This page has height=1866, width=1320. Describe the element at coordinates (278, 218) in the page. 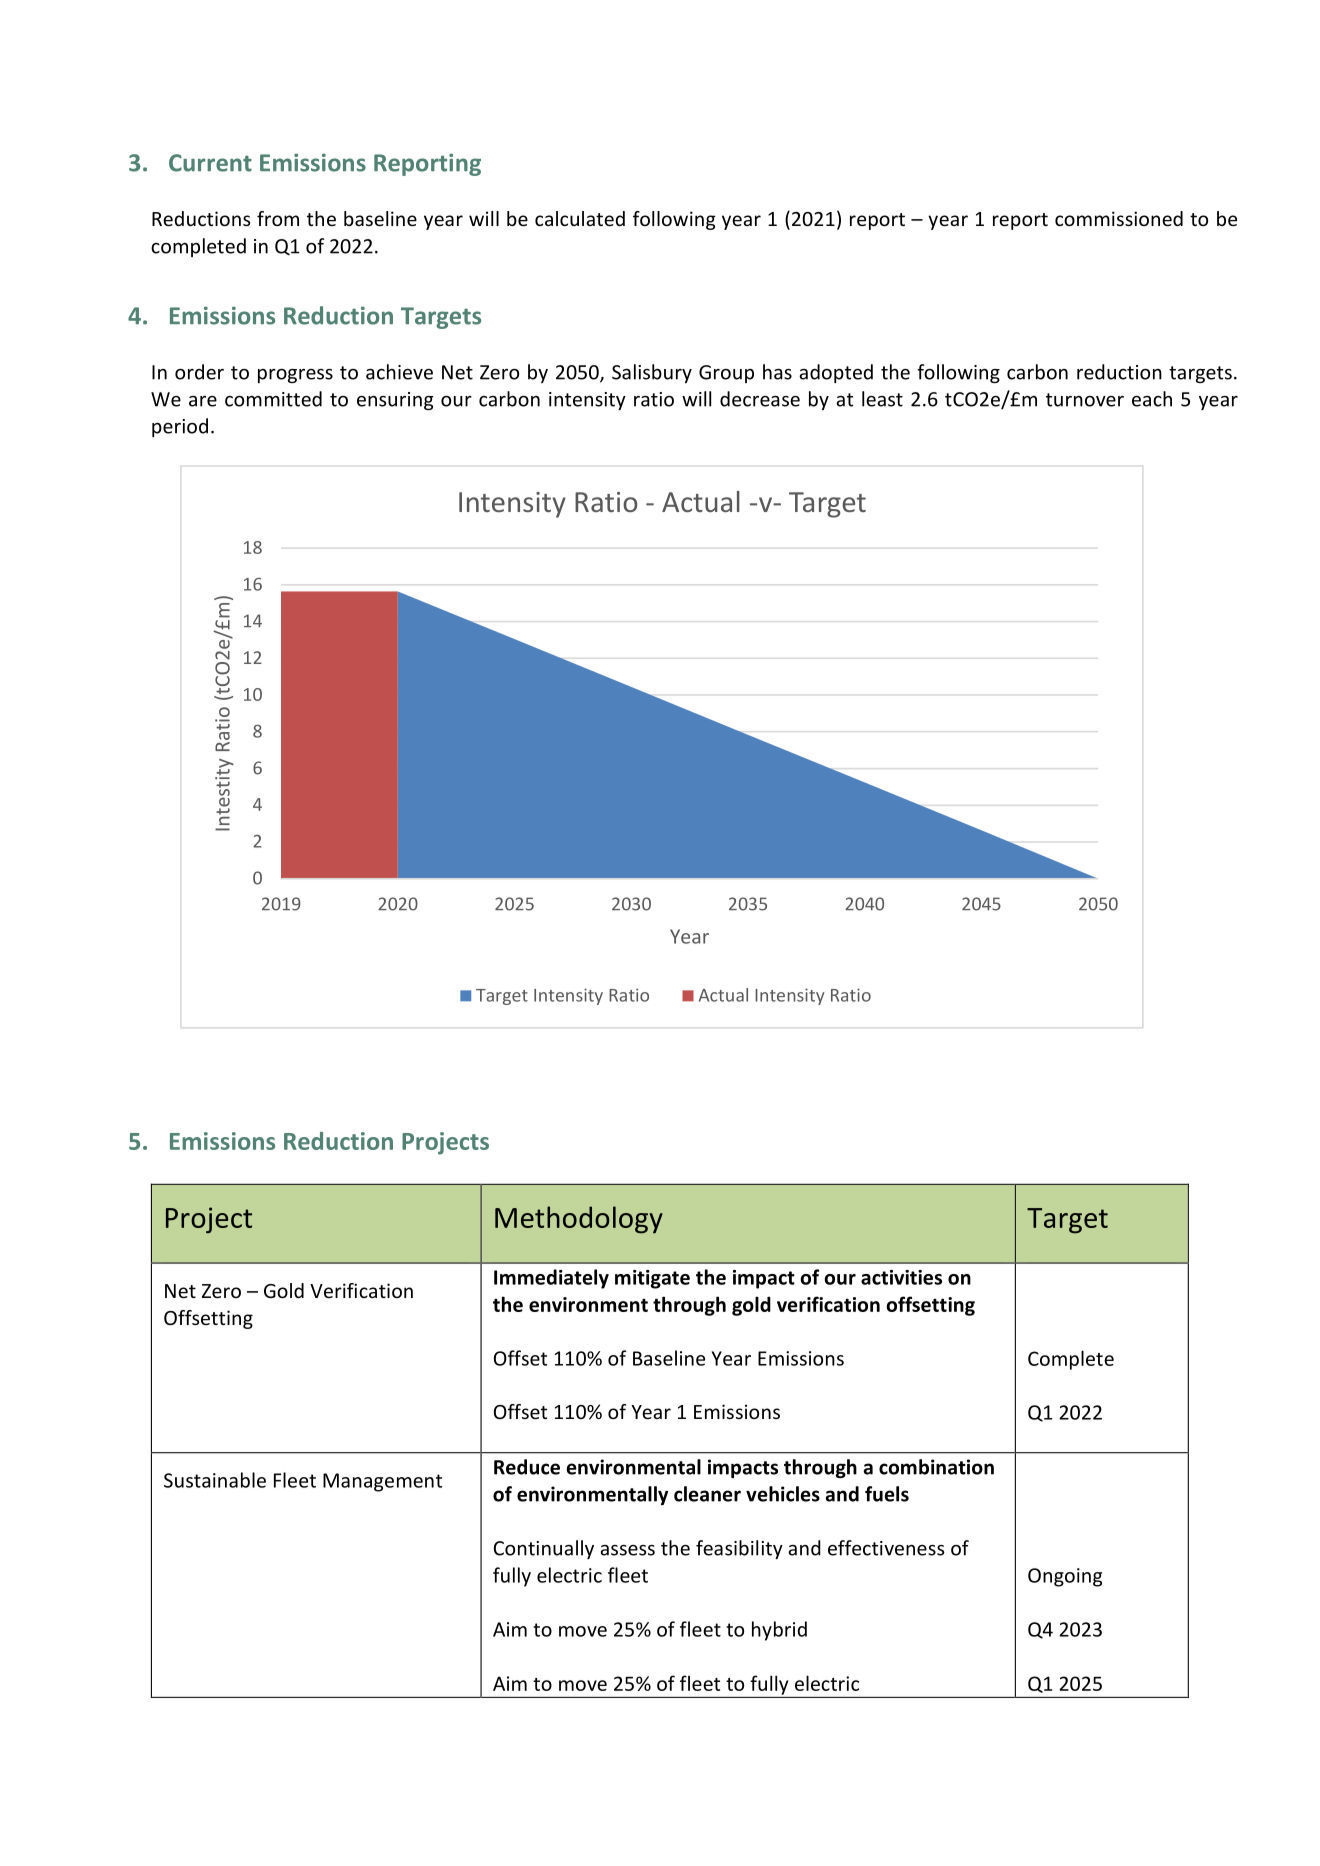

I see `from` at that location.
